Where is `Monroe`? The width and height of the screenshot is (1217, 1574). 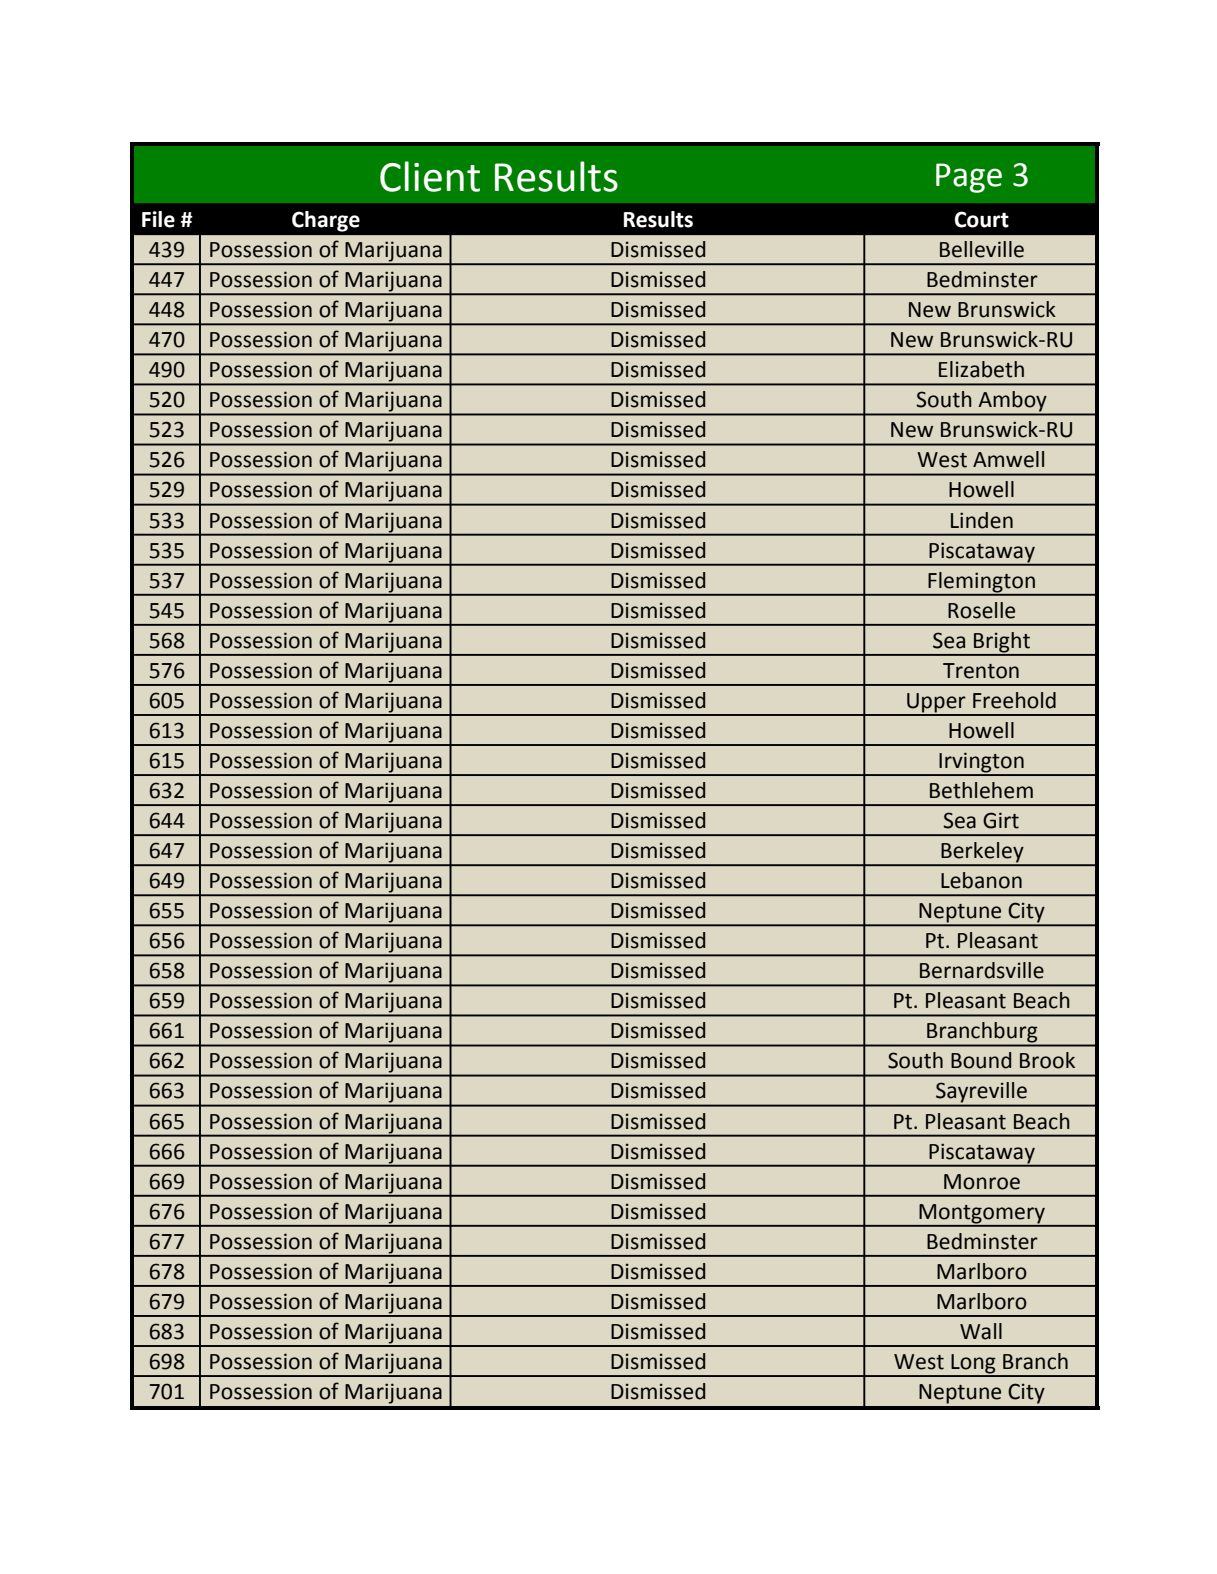
Monroe is located at coordinates (982, 1182).
